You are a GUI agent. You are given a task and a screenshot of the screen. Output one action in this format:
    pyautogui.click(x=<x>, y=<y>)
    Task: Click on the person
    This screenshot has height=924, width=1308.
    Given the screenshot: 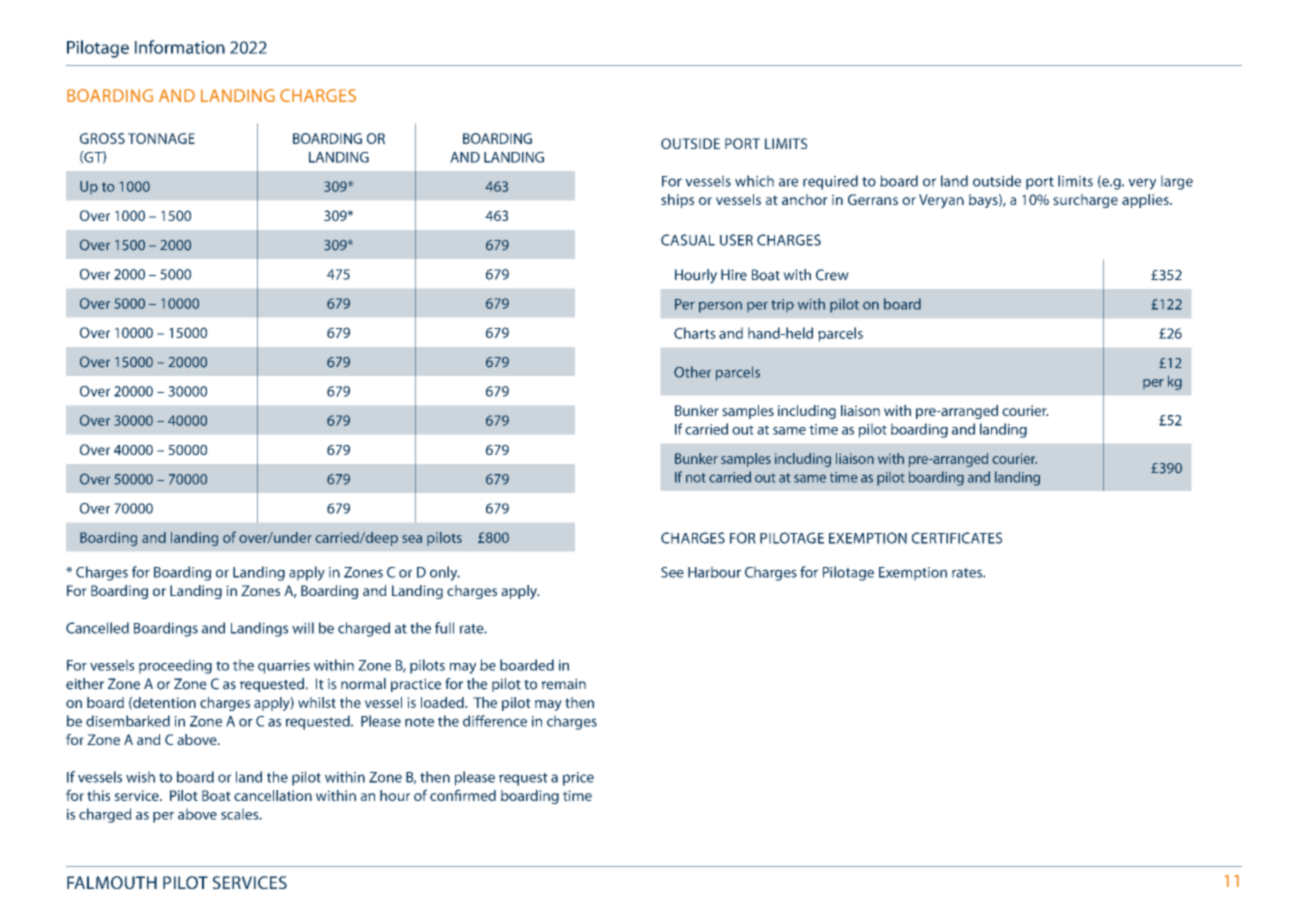 What is the action you would take?
    pyautogui.click(x=720, y=307)
